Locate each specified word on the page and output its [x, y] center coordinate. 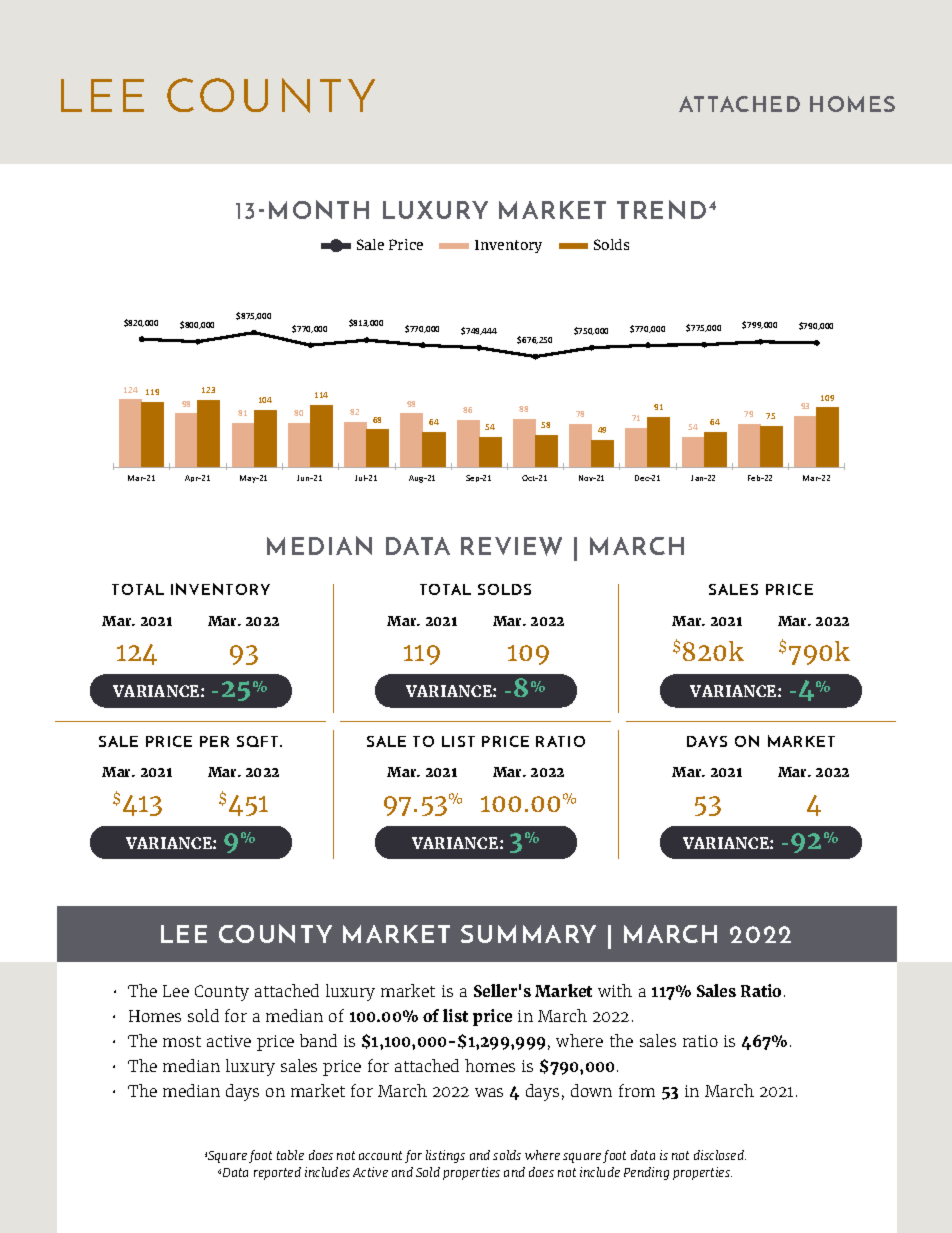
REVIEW [511, 546]
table [290, 1155]
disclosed [720, 1155]
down [591, 1090]
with [615, 990]
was [489, 1092]
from [637, 1090]
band [318, 1040]
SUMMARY [528, 934]
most [182, 1041]
